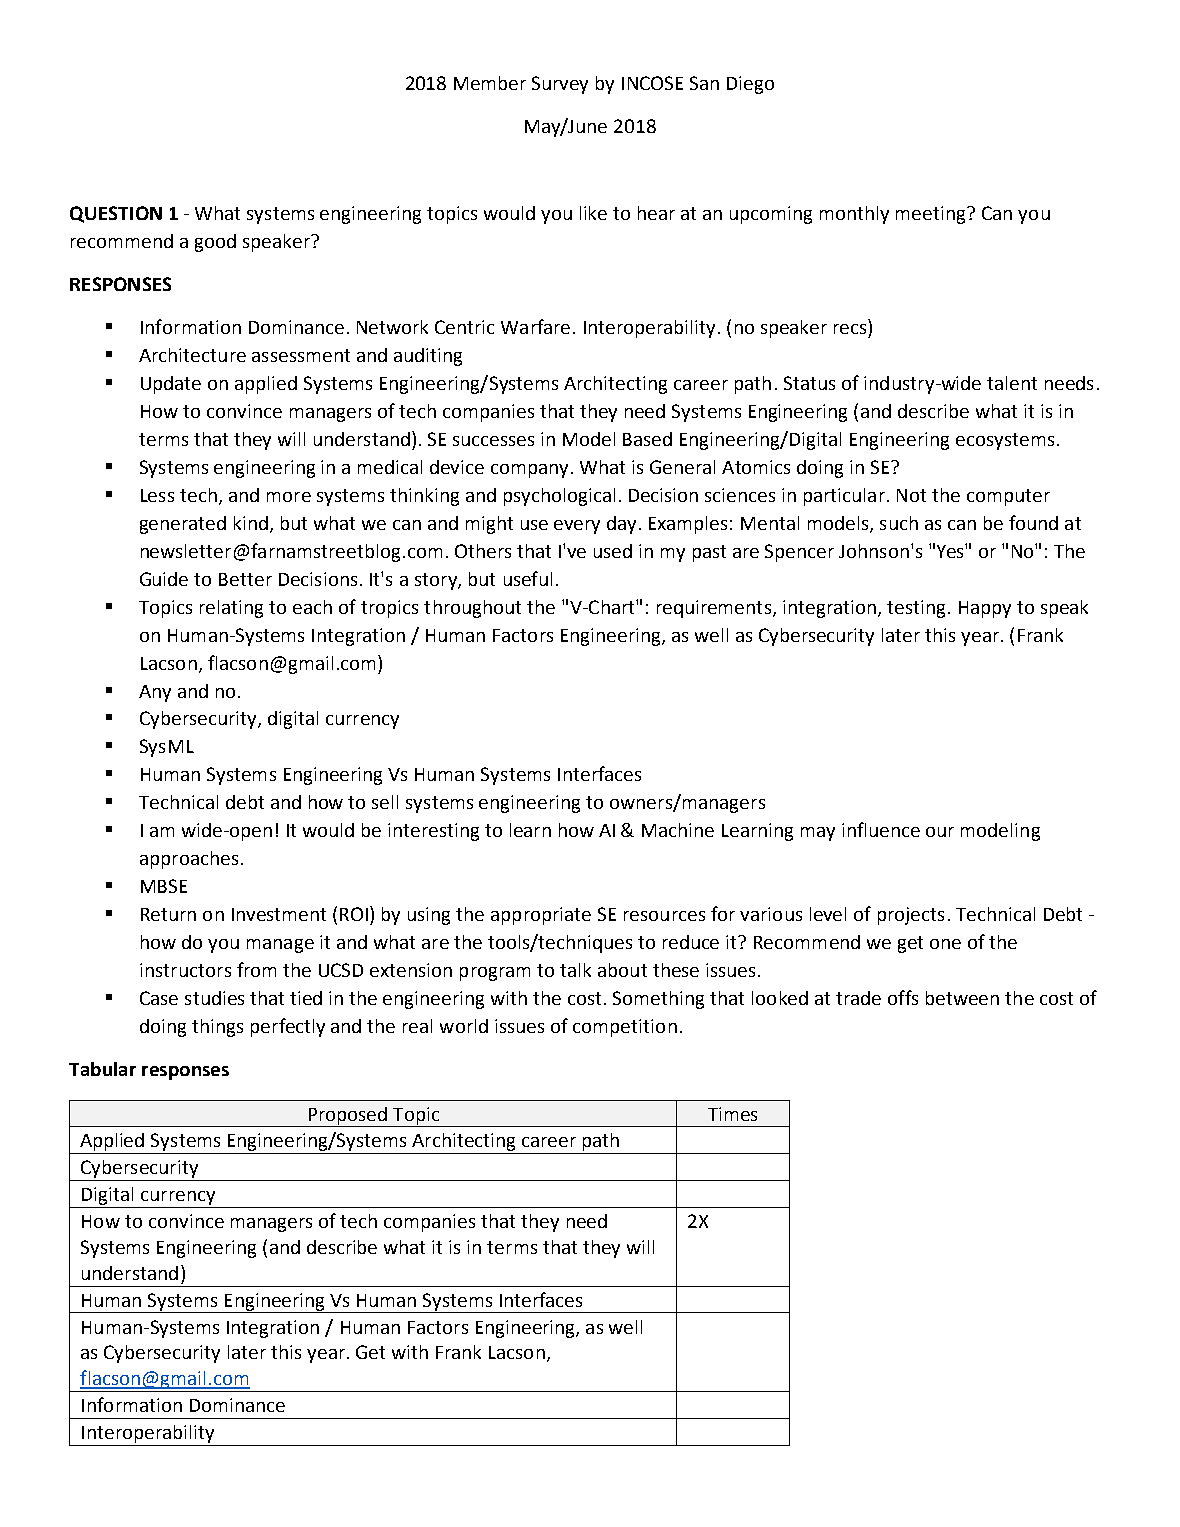 Image resolution: width=1180 pixels, height=1527 pixels. What do you see at coordinates (541, 916) in the document?
I see `appropriate` at bounding box center [541, 916].
